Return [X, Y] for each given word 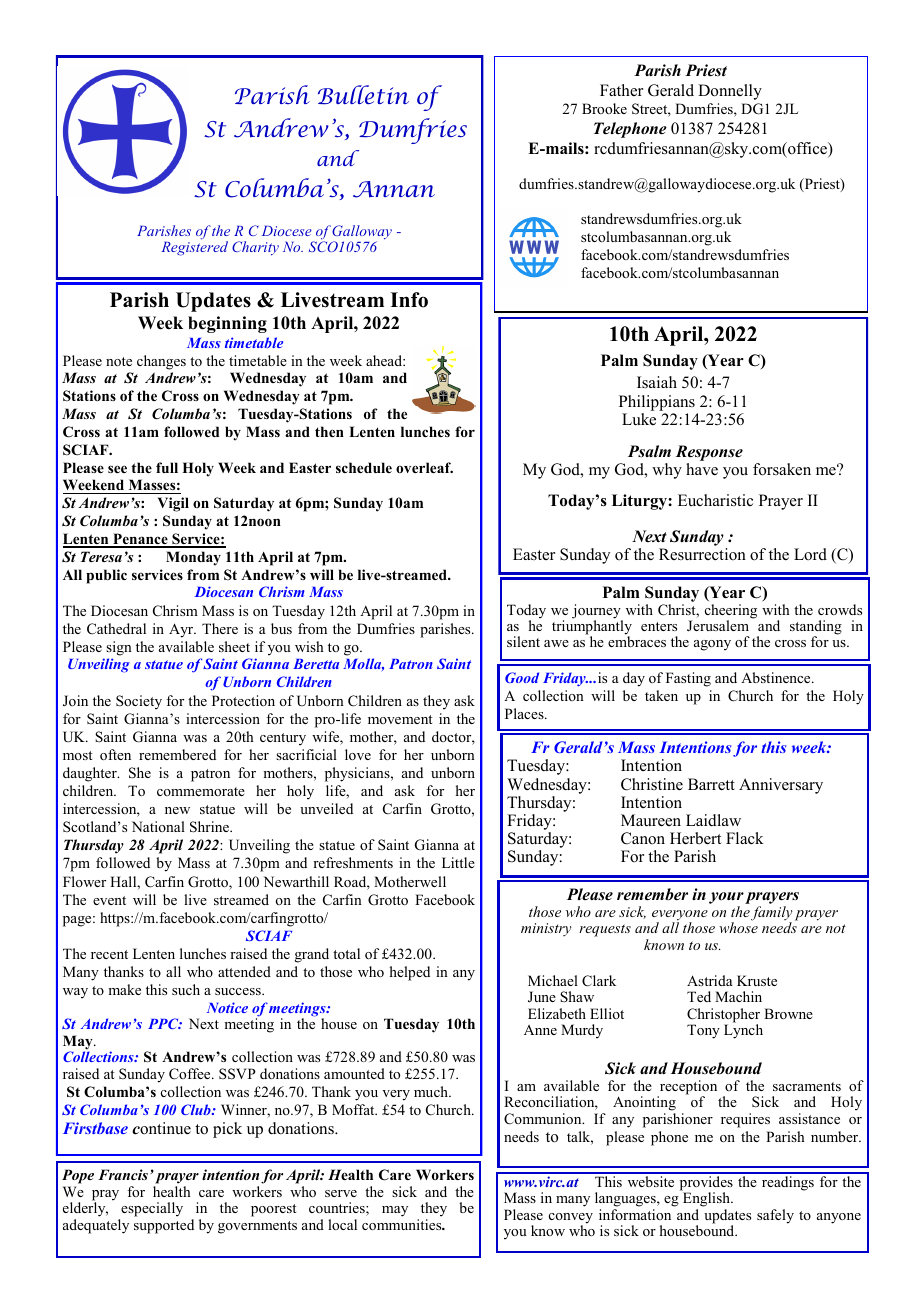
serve [341, 1193]
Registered [194, 247]
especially [152, 1209]
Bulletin [363, 95]
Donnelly [730, 92]
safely [775, 1216]
